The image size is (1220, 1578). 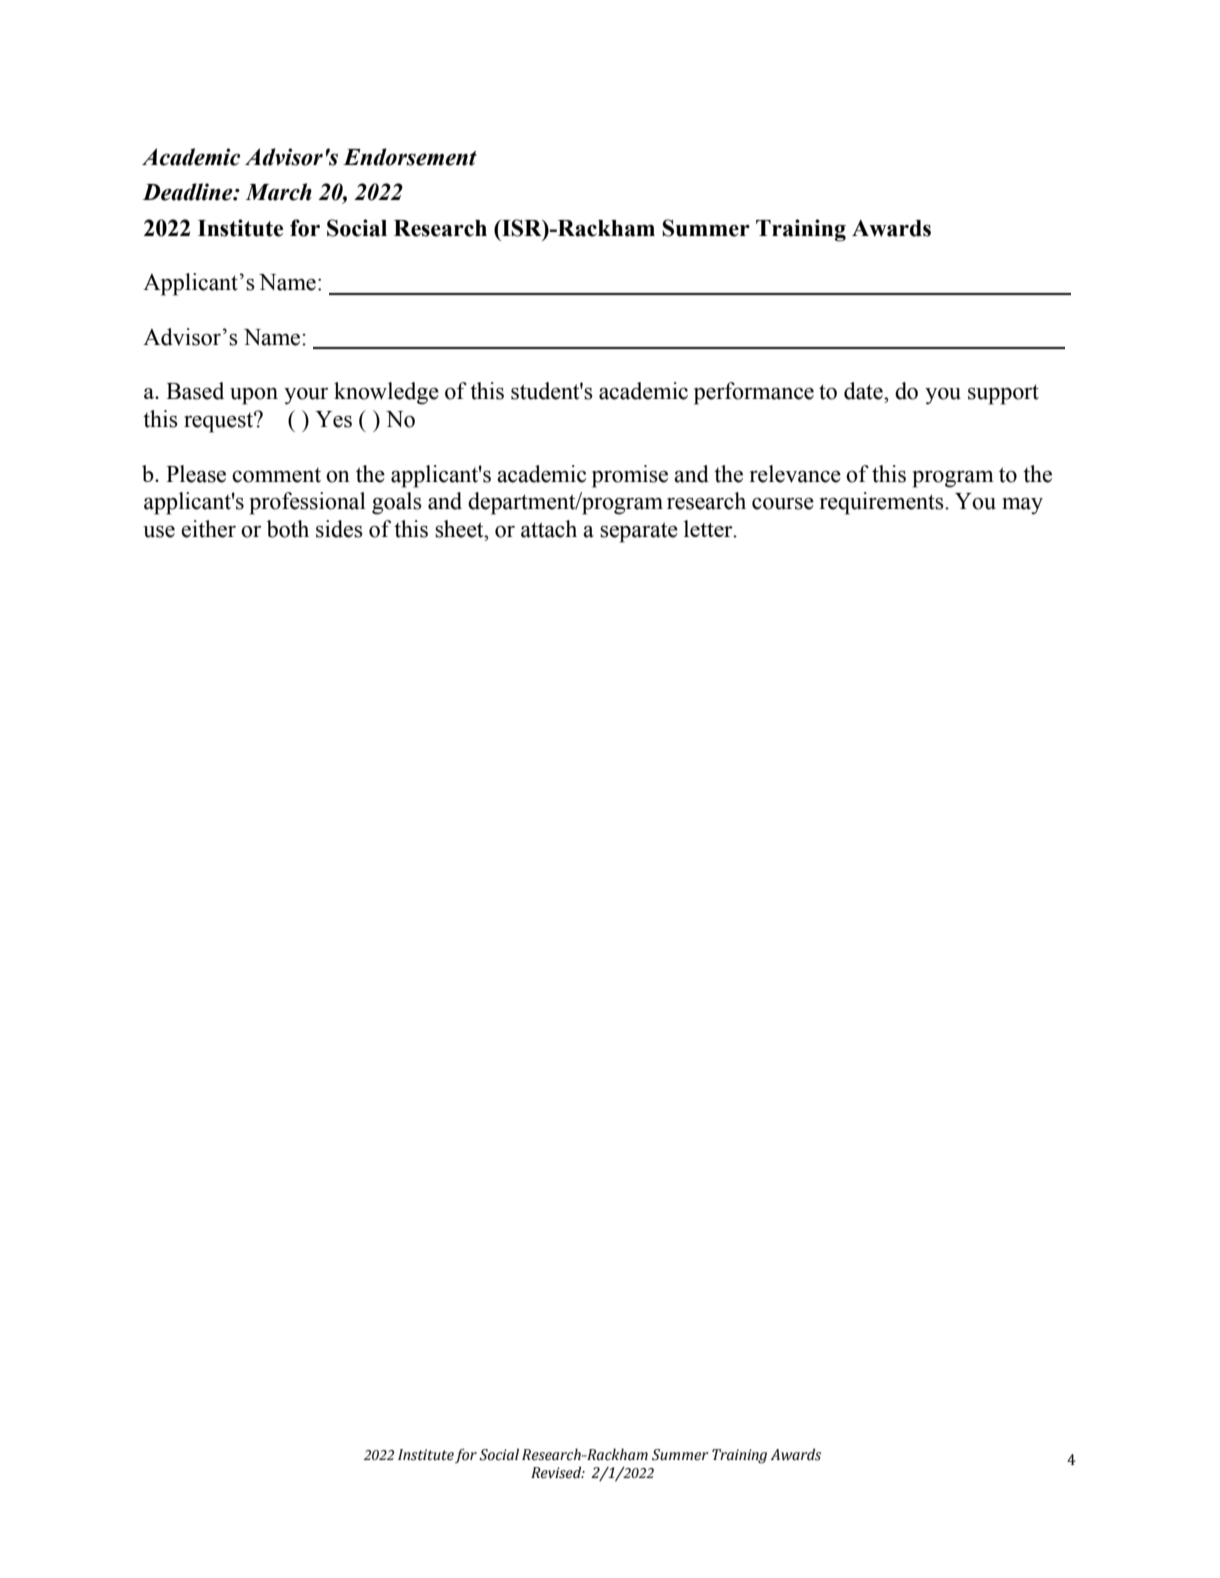 What do you see at coordinates (883, 503) in the screenshot?
I see `requirements` at bounding box center [883, 503].
